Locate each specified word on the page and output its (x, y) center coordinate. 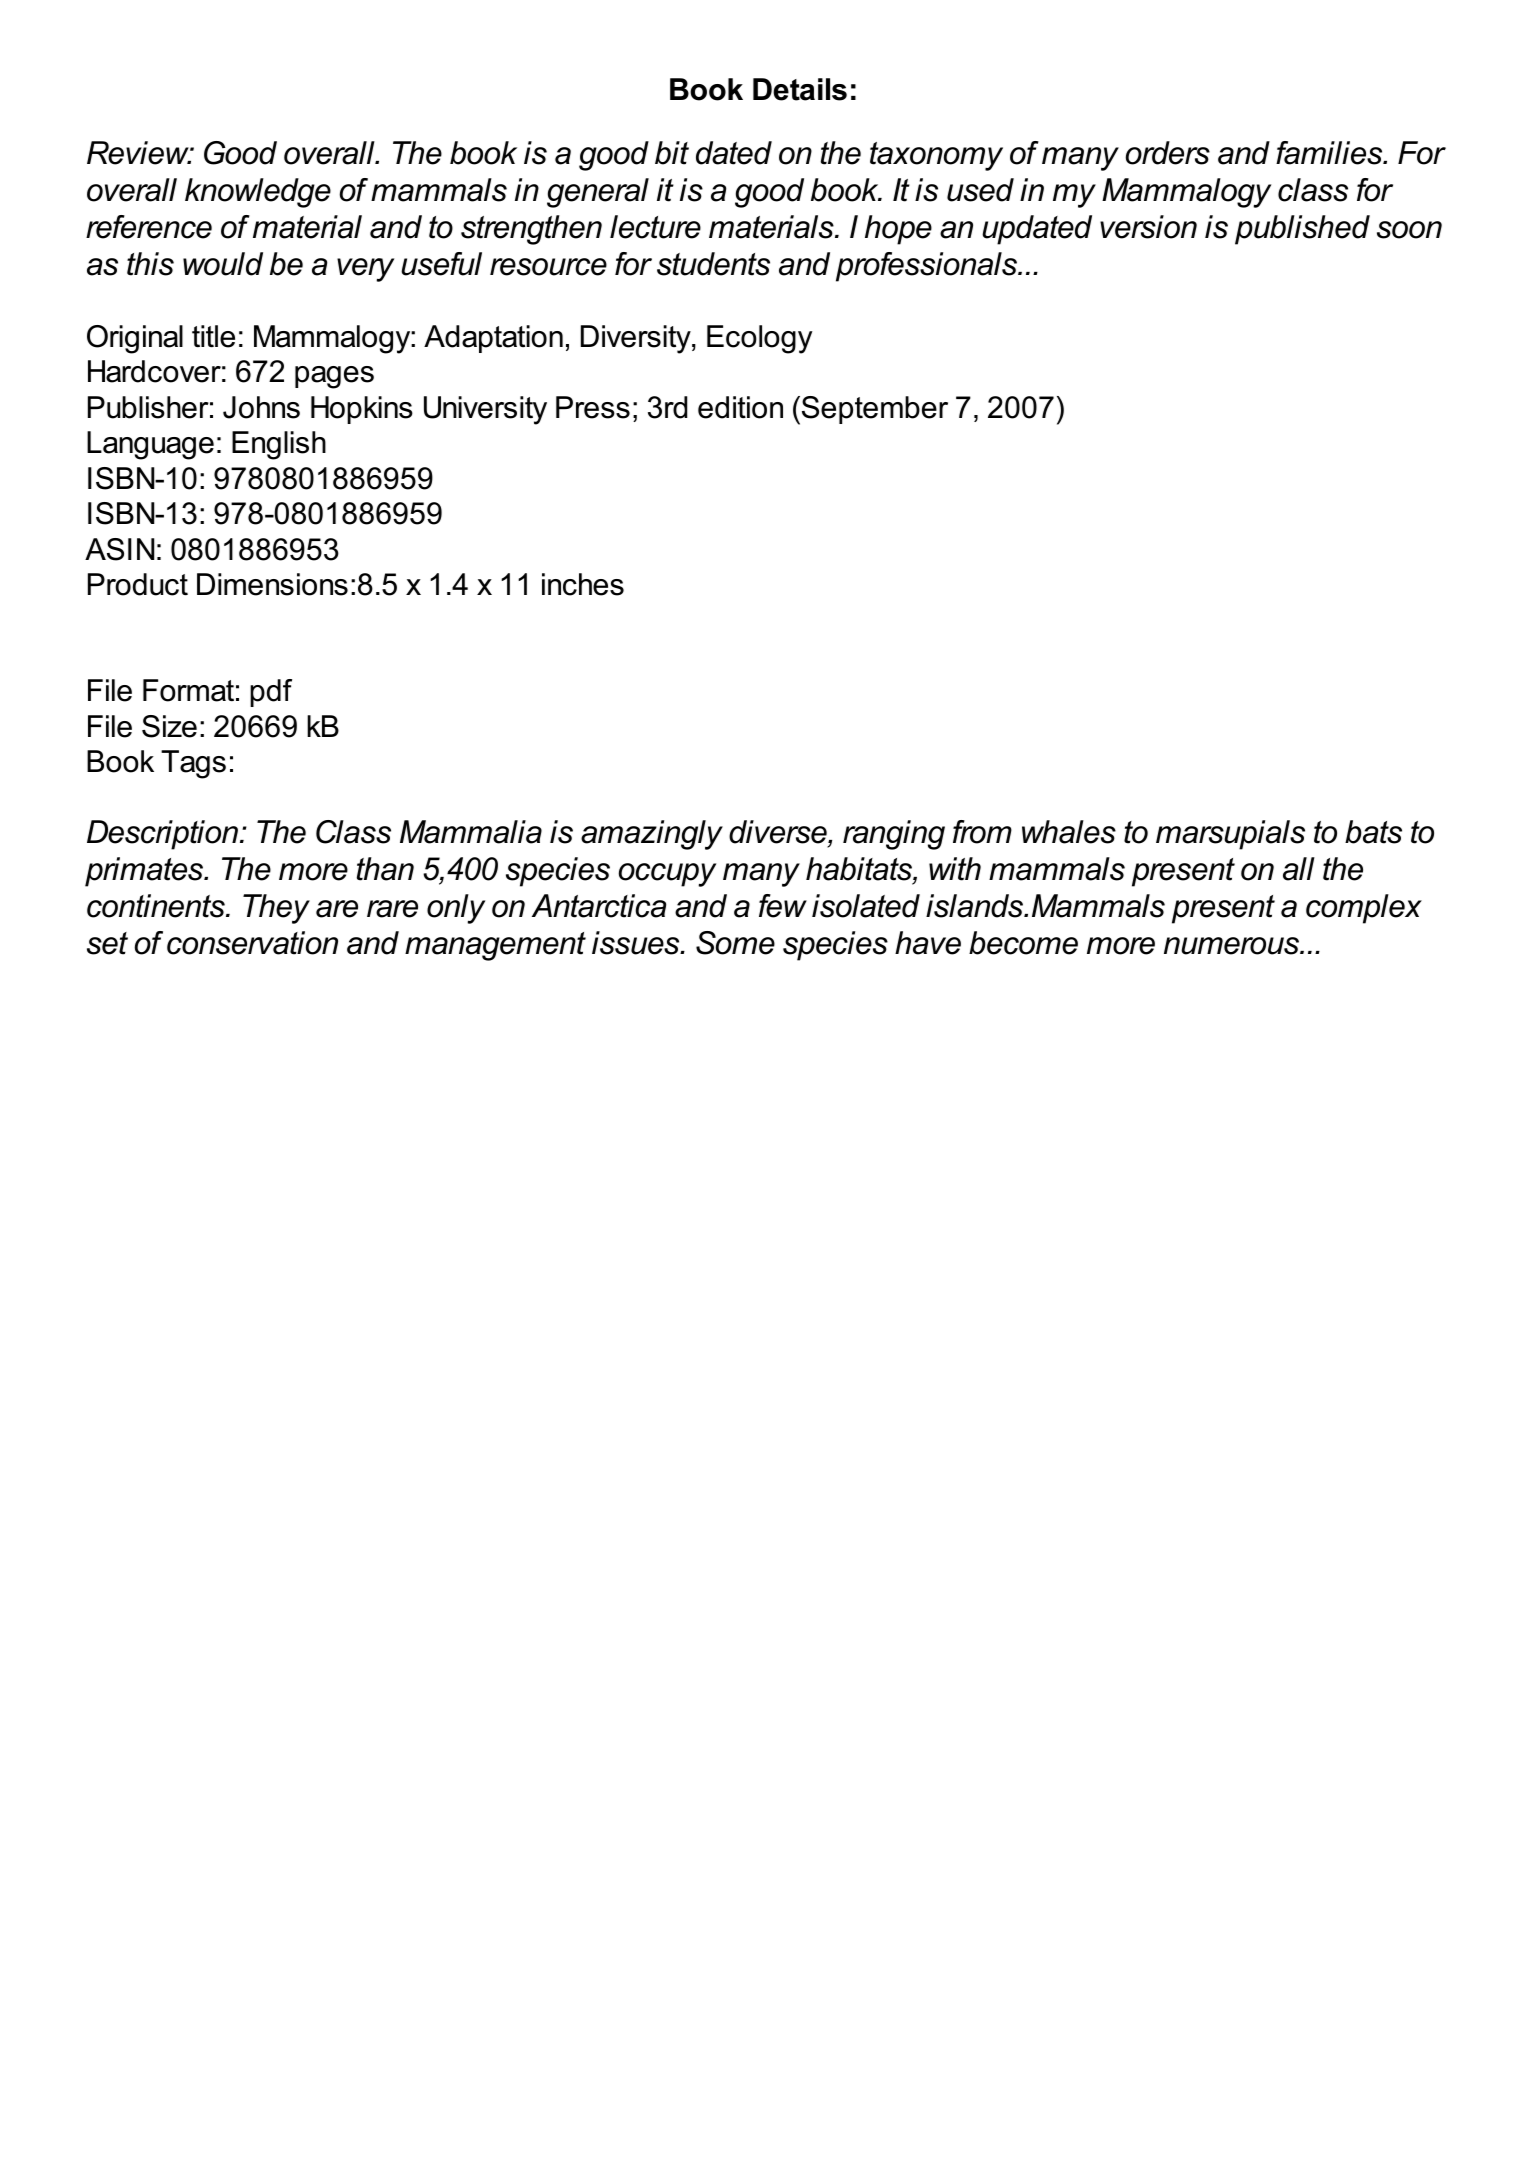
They (276, 909)
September (875, 410)
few (783, 906)
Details (800, 89)
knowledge (258, 193)
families (1330, 153)
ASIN (119, 549)
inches (583, 584)
